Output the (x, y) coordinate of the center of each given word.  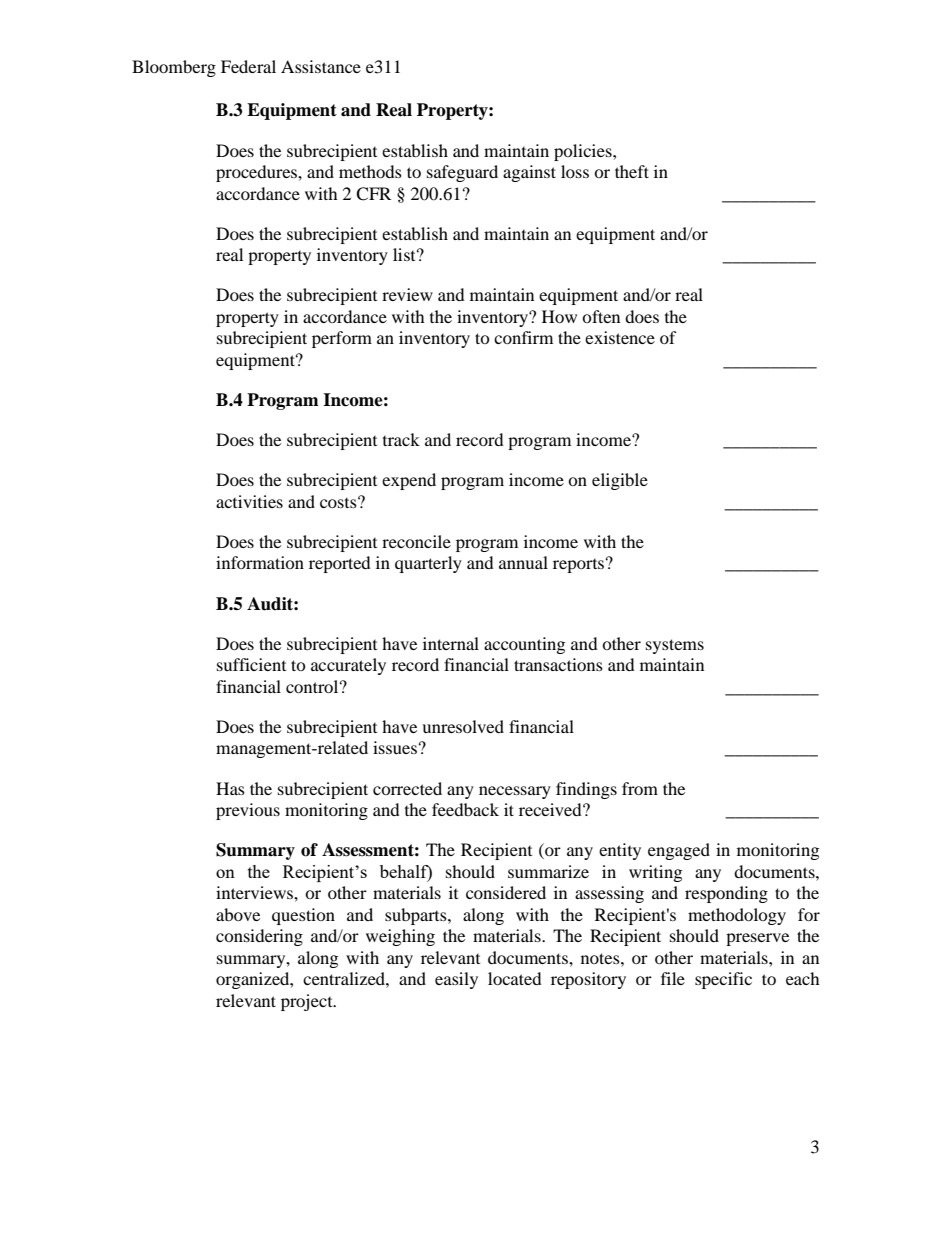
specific (723, 980)
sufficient (251, 664)
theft (632, 171)
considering (259, 937)
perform (342, 339)
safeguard (462, 173)
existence (620, 337)
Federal (248, 66)
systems (675, 646)
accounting (524, 645)
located (515, 978)
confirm (523, 337)
